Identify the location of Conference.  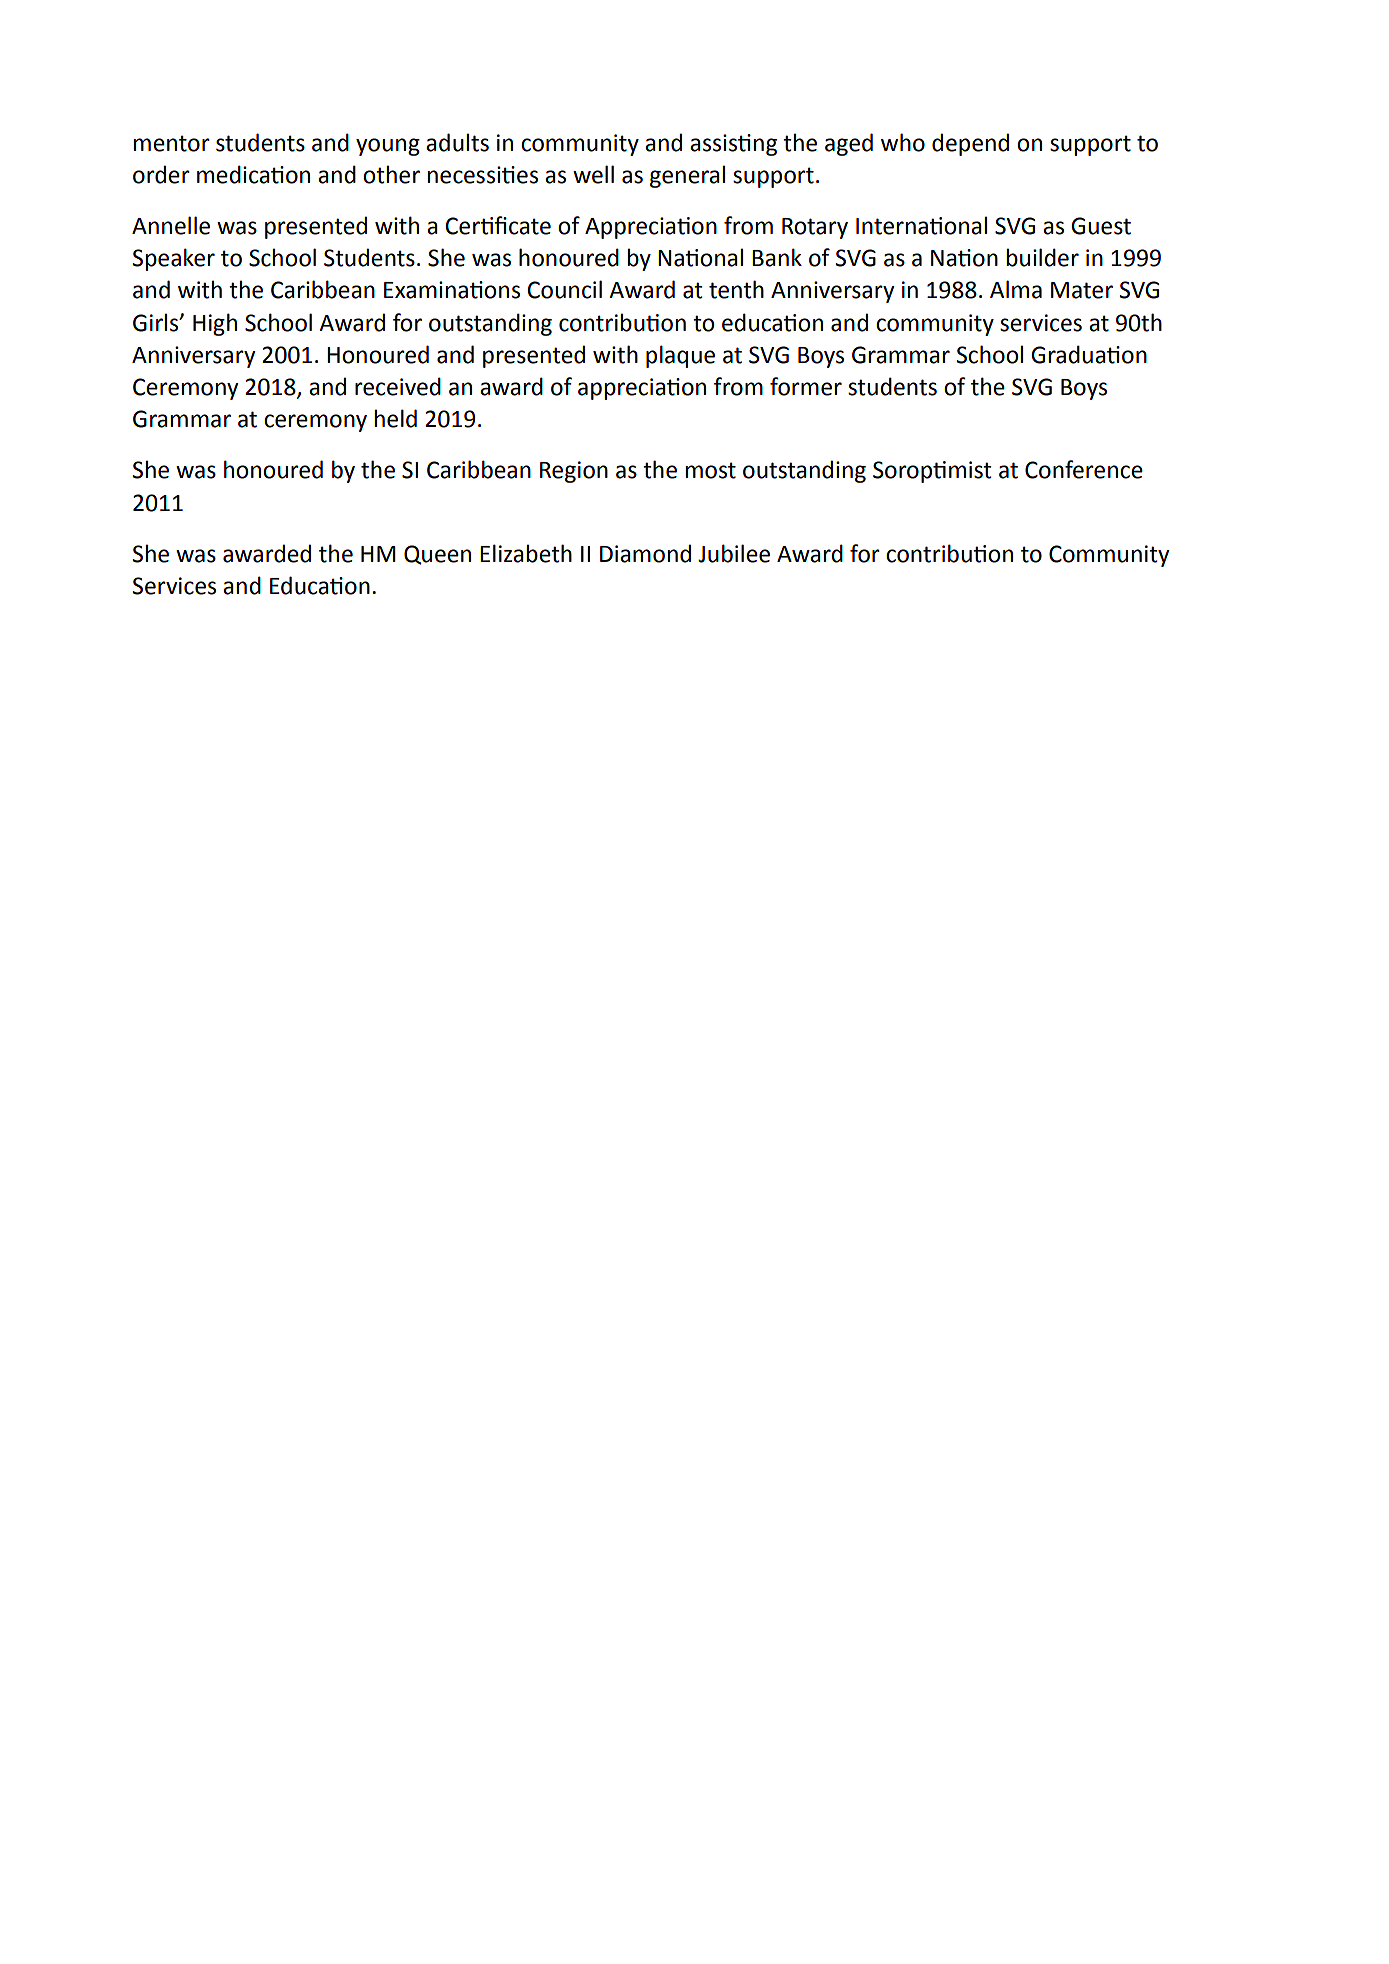
(1084, 469).
